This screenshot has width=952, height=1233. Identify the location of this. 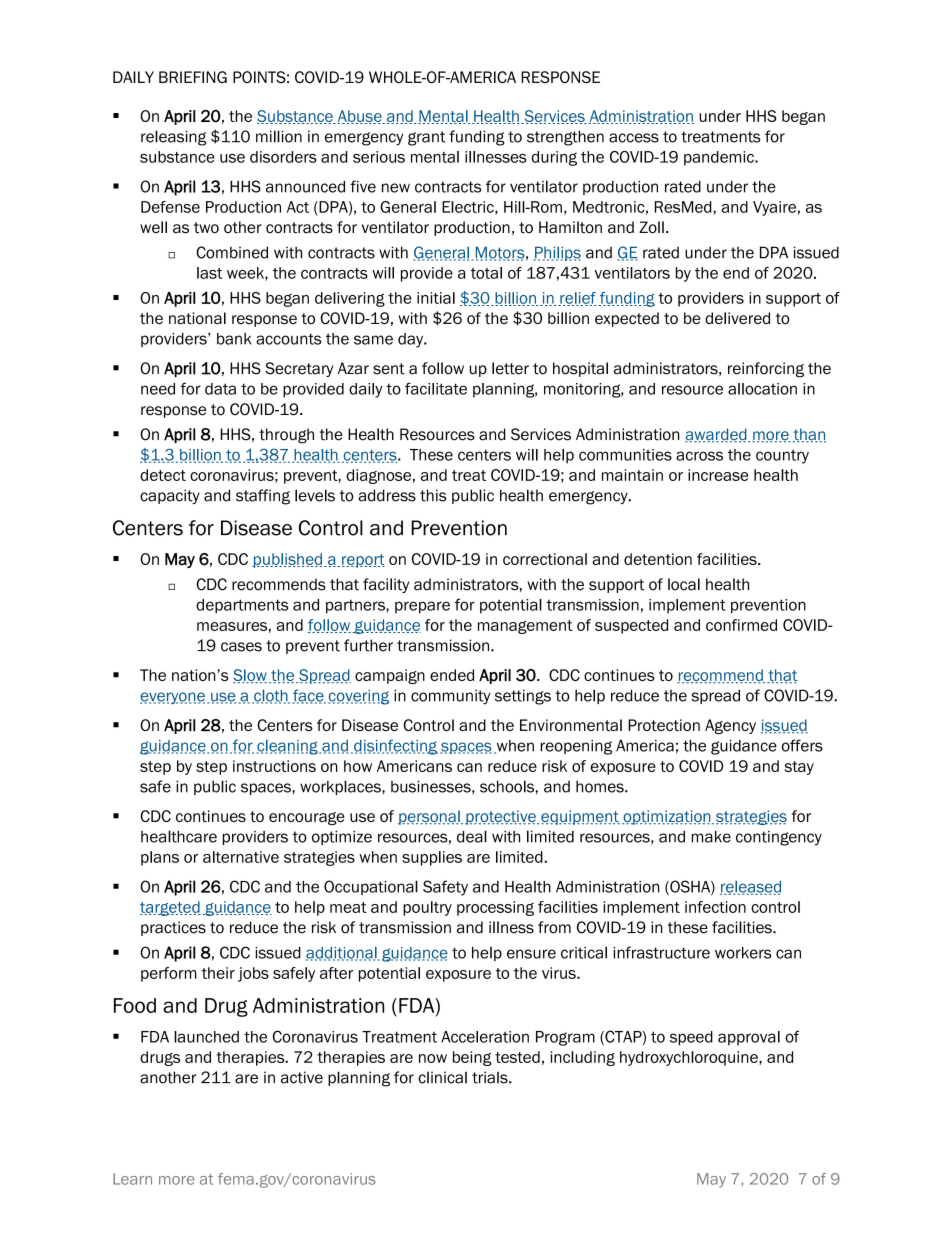
(433, 495).
